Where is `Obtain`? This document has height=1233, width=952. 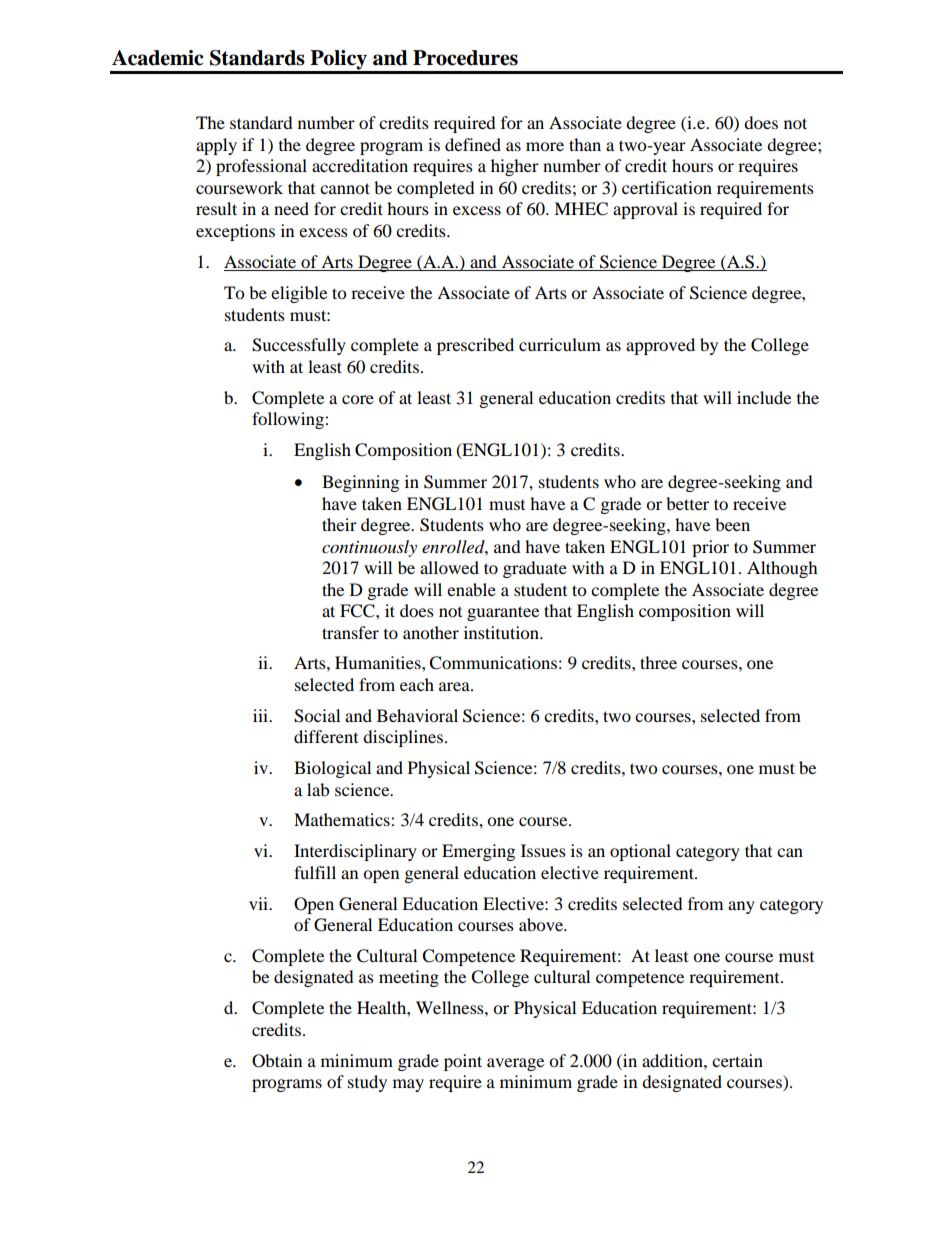 Obtain is located at coordinates (277, 1061).
